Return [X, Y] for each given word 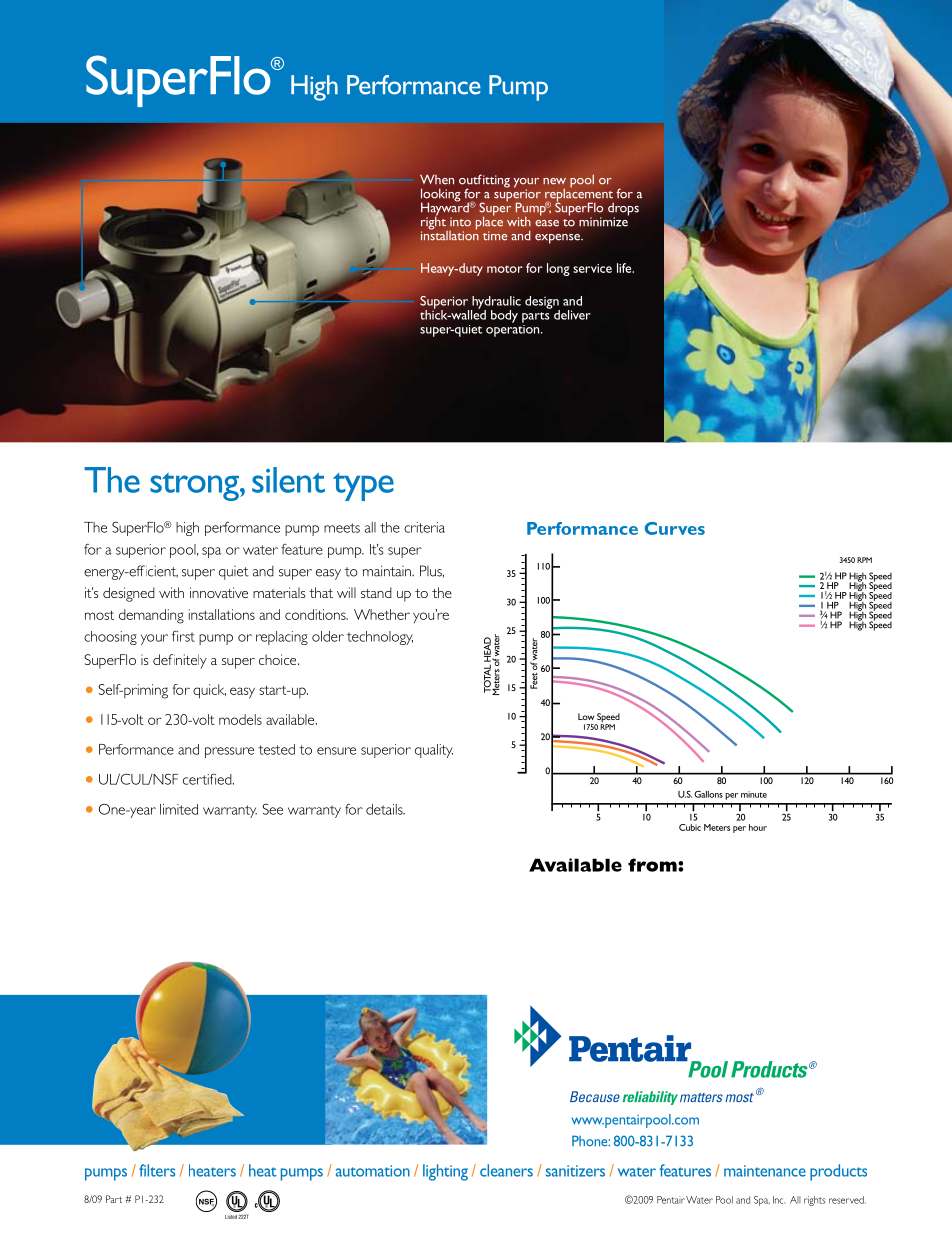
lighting [445, 1172]
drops [623, 210]
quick [209, 691]
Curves [674, 528]
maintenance [765, 1171]
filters [157, 1170]
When [437, 179]
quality [434, 751]
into [460, 222]
